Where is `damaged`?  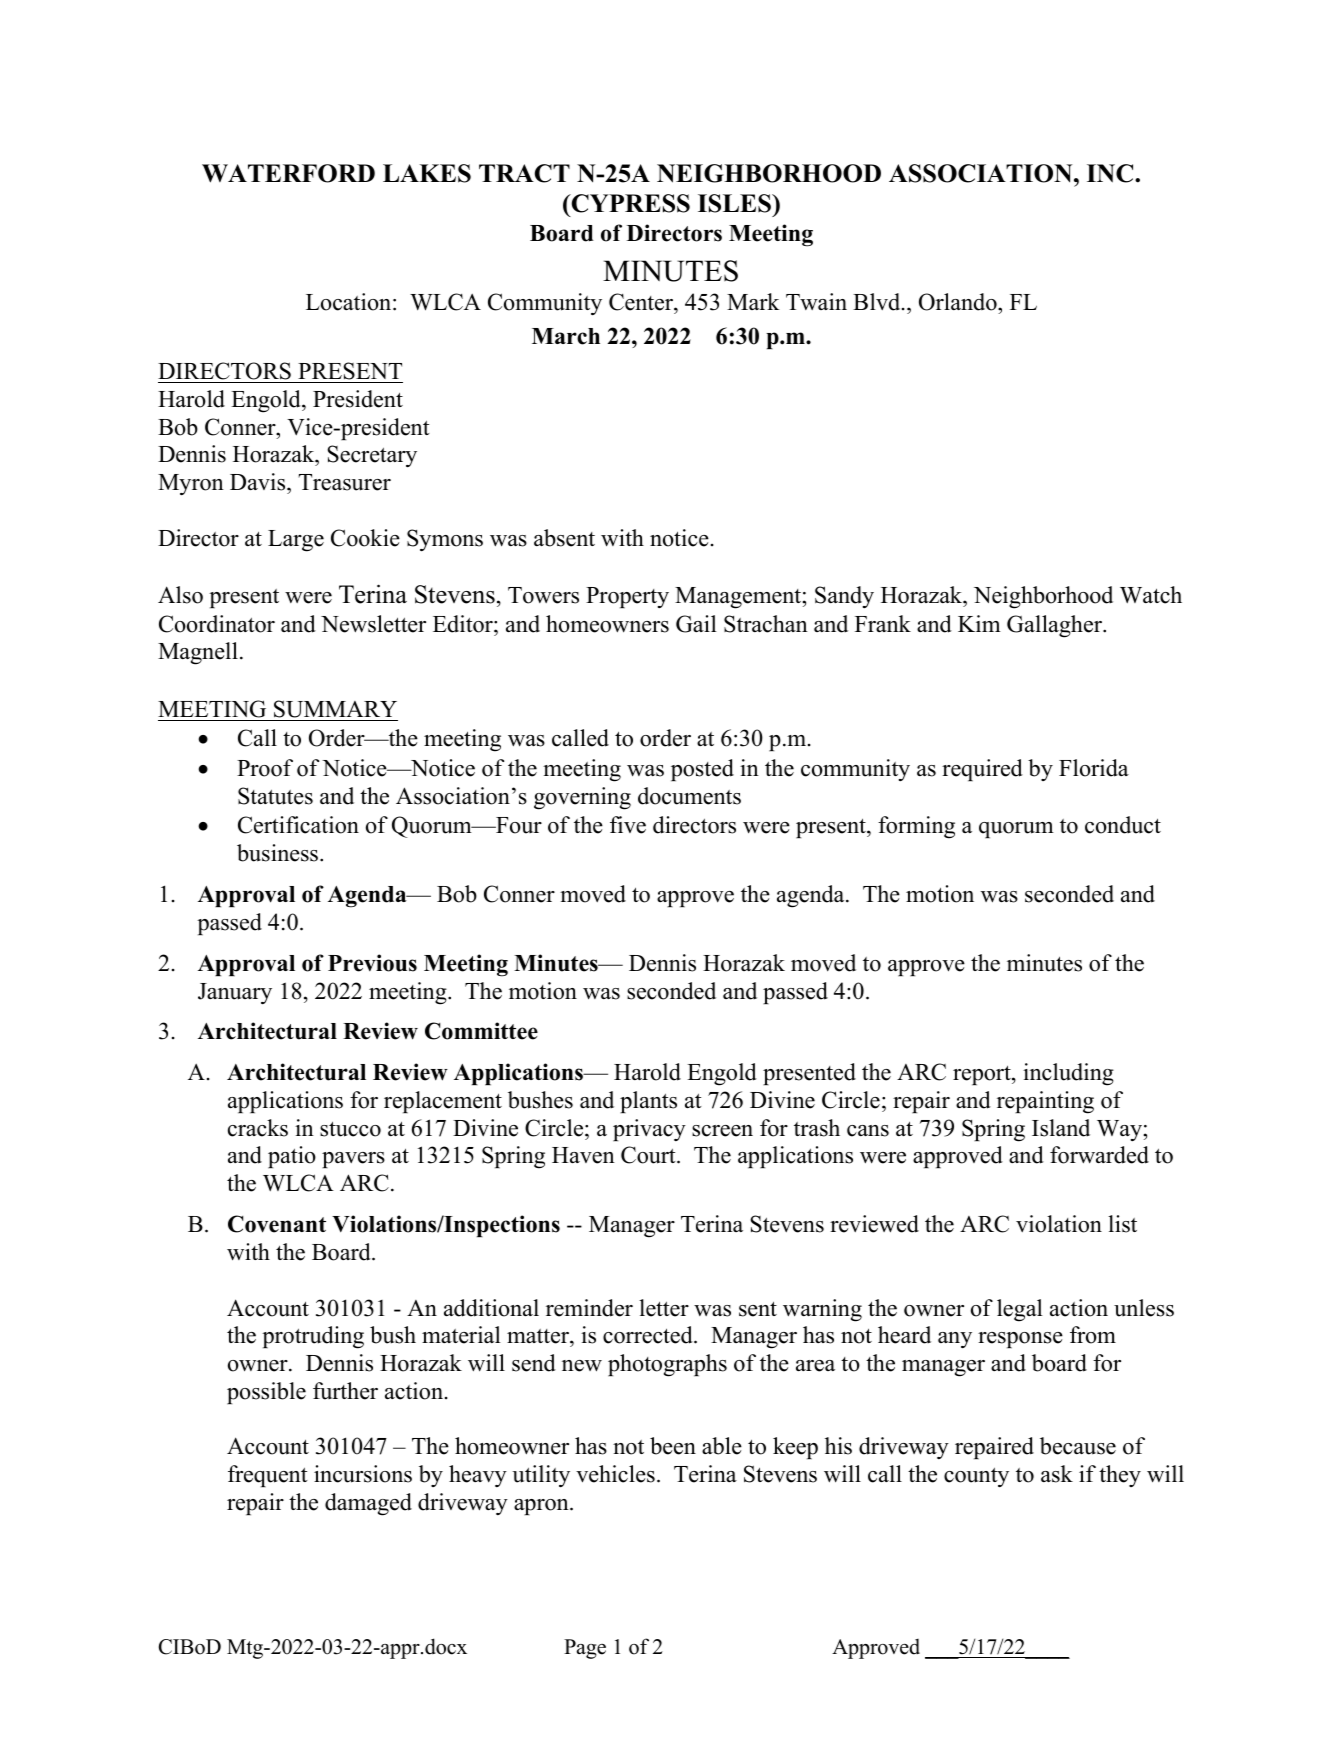 damaged is located at coordinates (368, 1504).
